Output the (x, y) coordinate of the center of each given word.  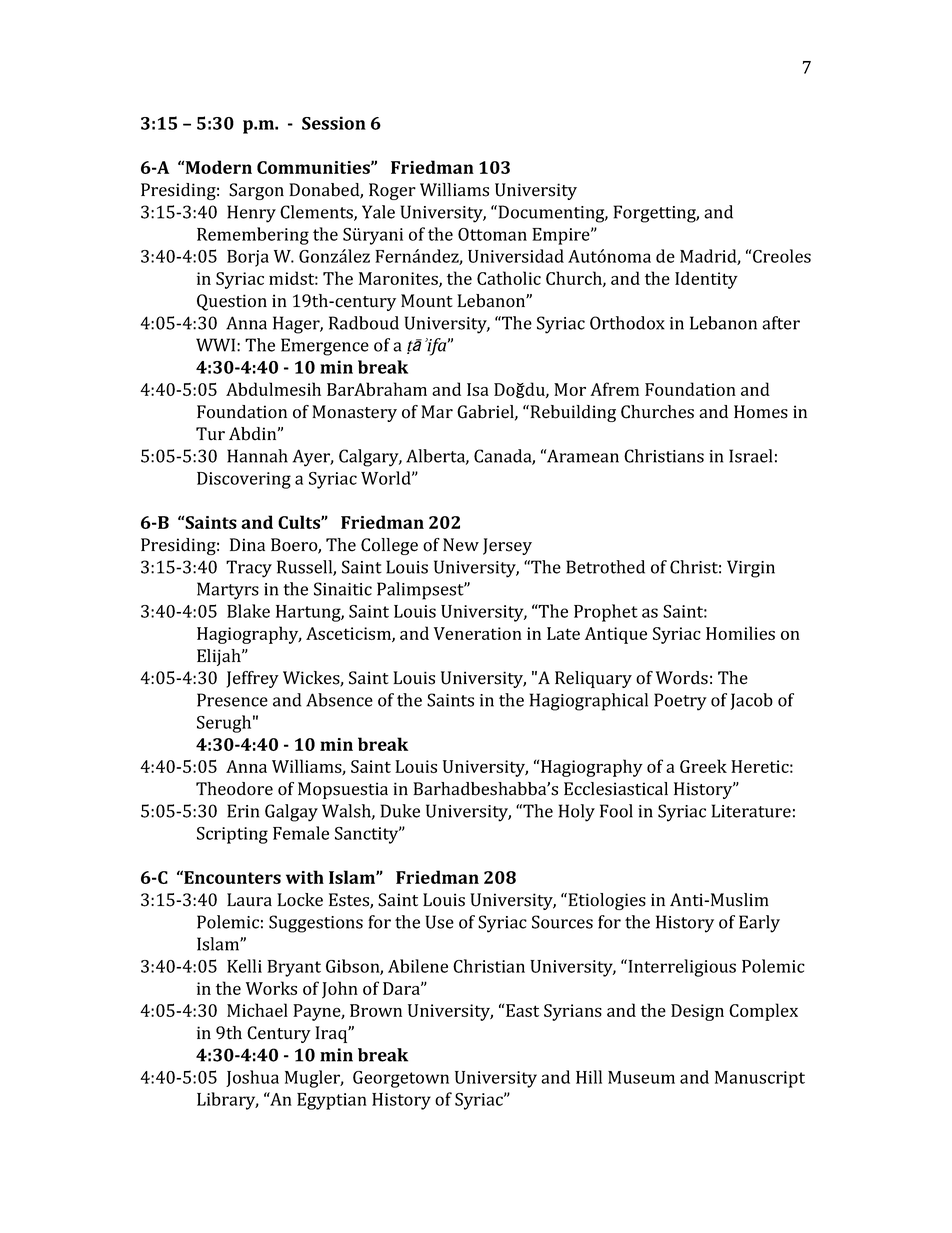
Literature (751, 811)
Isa (478, 389)
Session (334, 123)
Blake (248, 611)
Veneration (478, 633)
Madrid (709, 257)
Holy (577, 813)
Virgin (751, 569)
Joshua (252, 1078)
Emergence (325, 347)
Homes (761, 412)
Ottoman (492, 234)
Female (301, 833)
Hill (589, 1077)
